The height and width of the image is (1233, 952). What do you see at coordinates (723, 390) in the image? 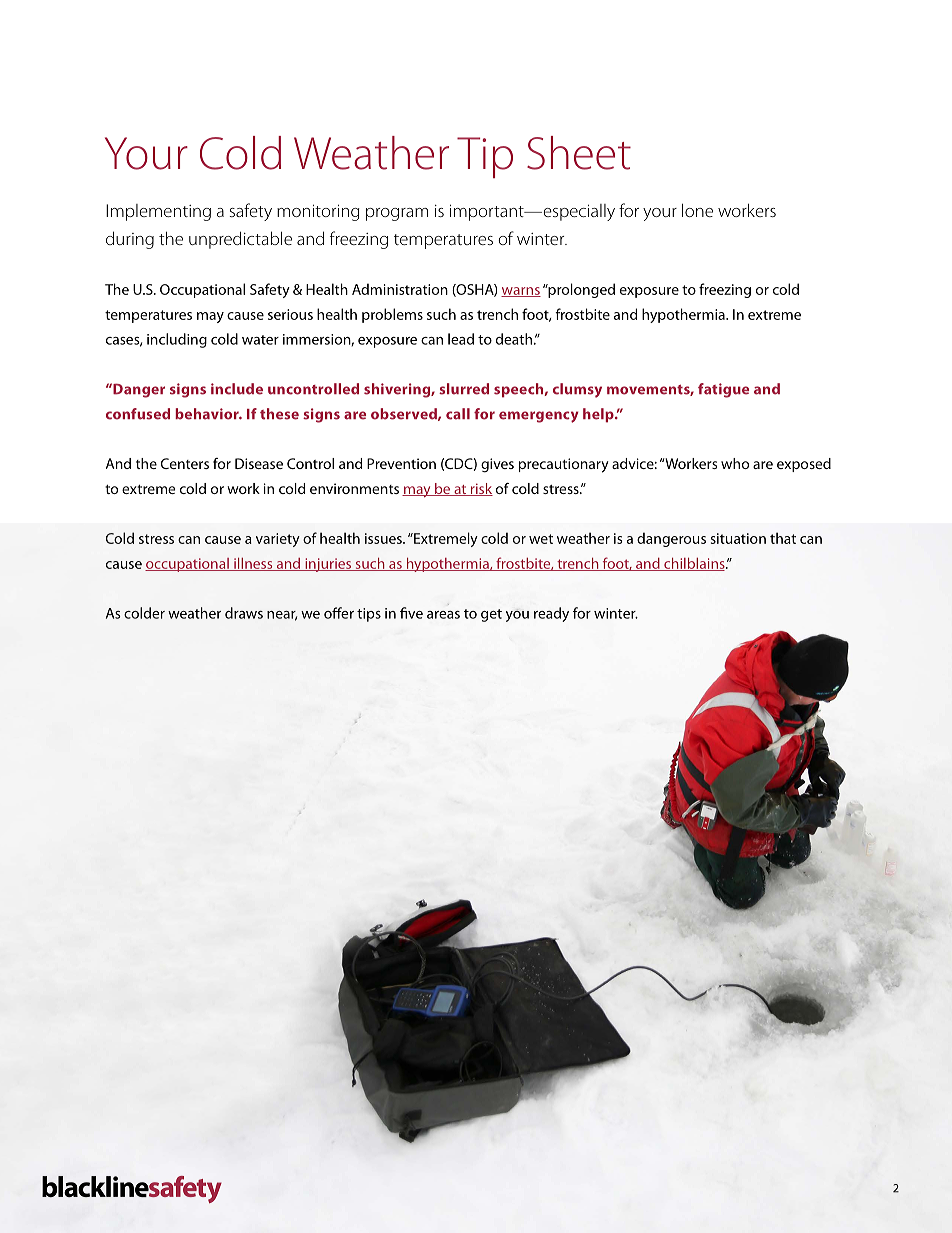
I see `fatigue` at bounding box center [723, 390].
